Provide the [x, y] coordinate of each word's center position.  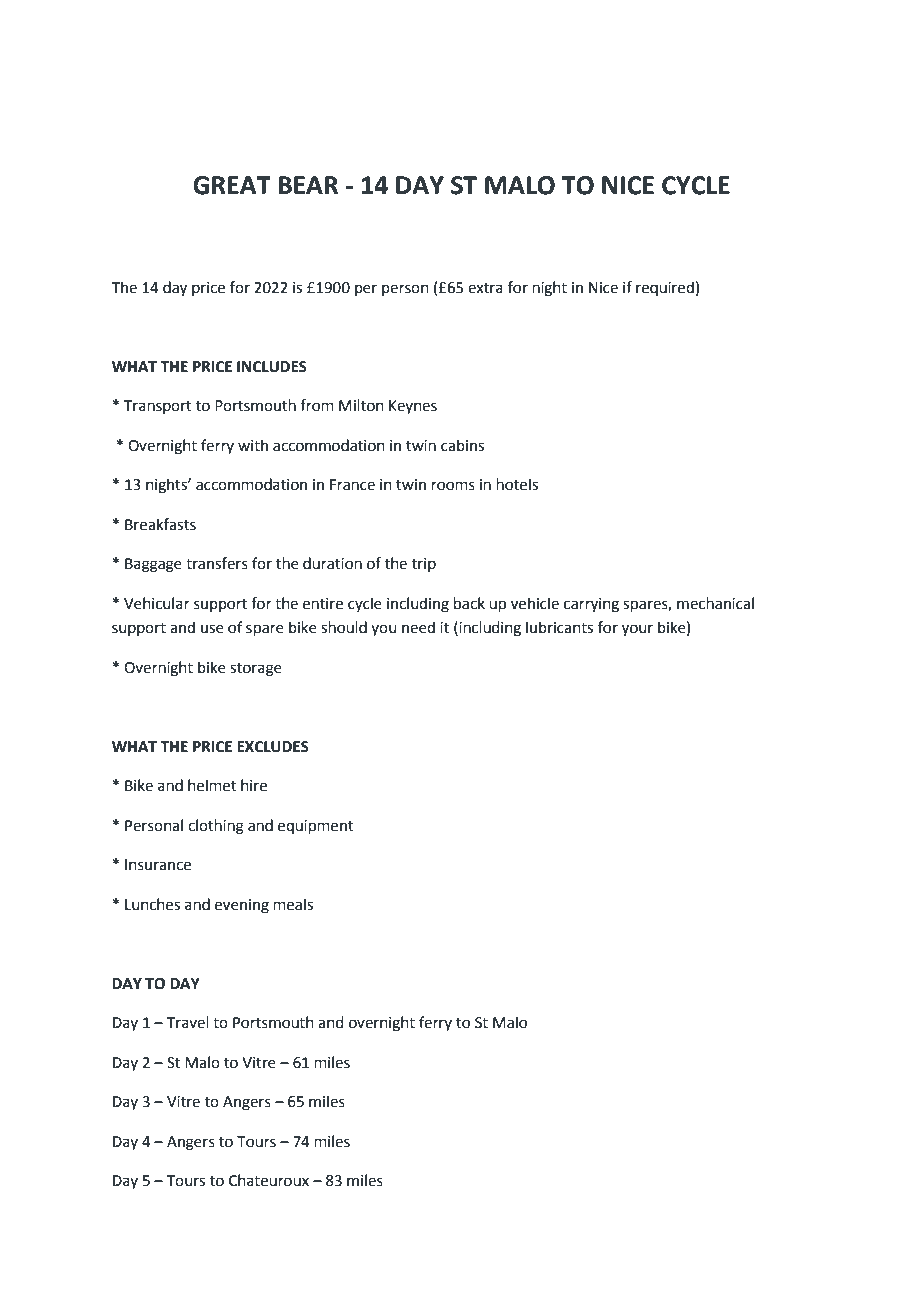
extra [485, 288]
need [418, 627]
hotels [517, 484]
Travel [188, 1022]
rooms [453, 486]
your [637, 630]
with [253, 445]
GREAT [232, 185]
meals [293, 904]
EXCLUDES [273, 747]
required [665, 288]
